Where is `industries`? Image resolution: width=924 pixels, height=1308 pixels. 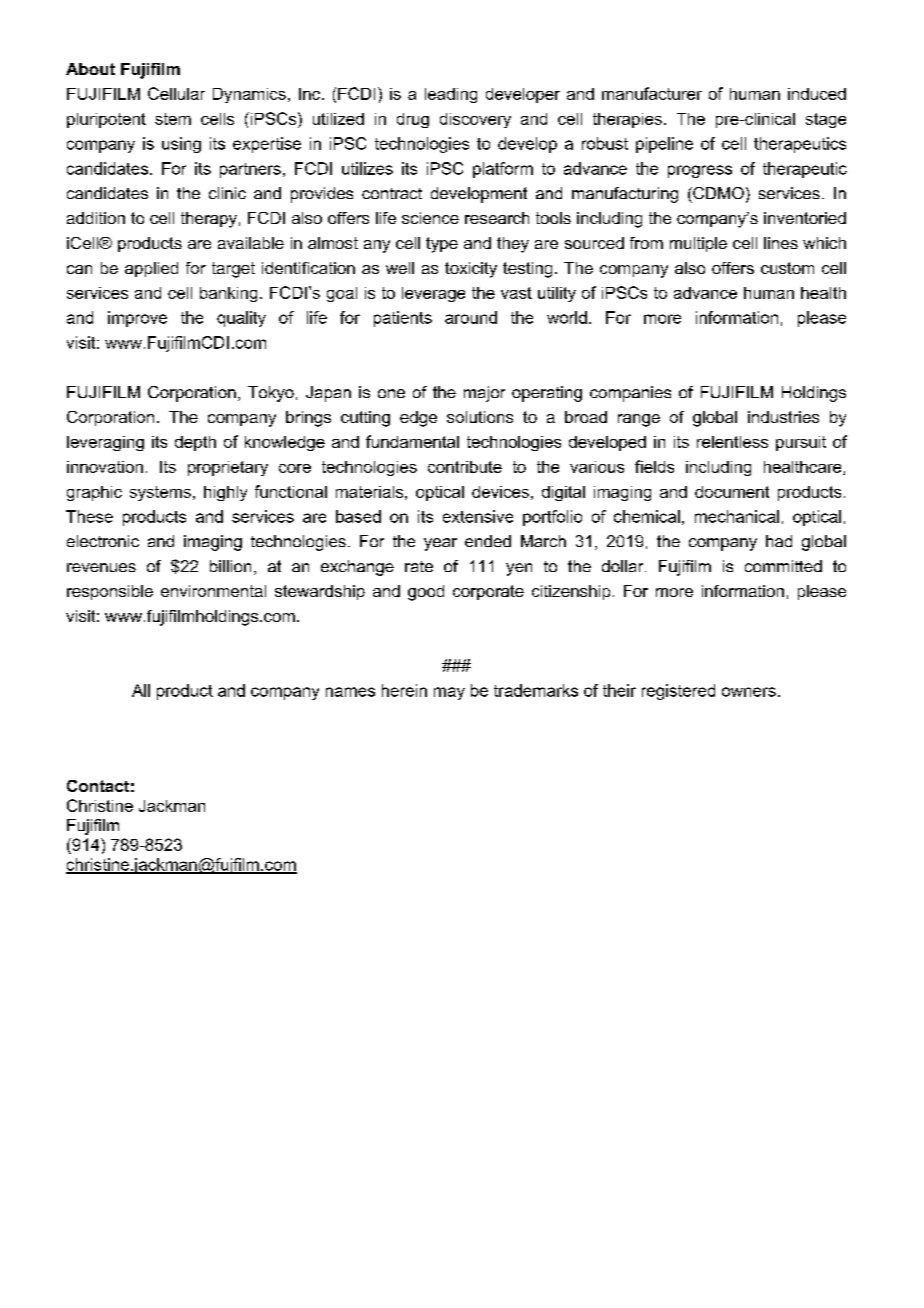
industries is located at coordinates (783, 417).
